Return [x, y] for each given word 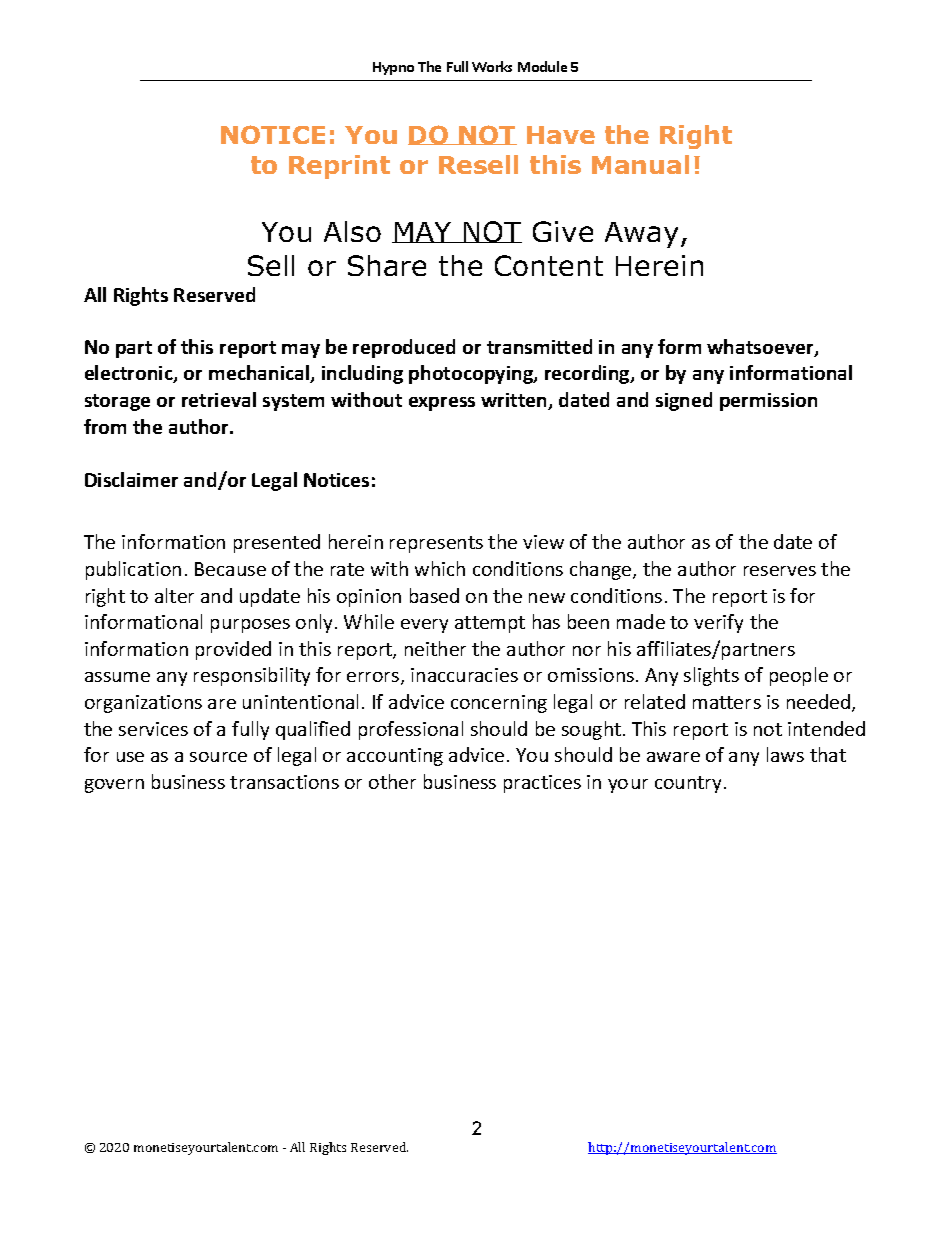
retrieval [219, 399]
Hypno [393, 68]
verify [718, 623]
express [442, 404]
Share [387, 265]
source [218, 757]
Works [492, 66]
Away [643, 235]
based [434, 595]
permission [768, 402]
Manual [640, 164]
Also [352, 231]
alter [174, 595]
